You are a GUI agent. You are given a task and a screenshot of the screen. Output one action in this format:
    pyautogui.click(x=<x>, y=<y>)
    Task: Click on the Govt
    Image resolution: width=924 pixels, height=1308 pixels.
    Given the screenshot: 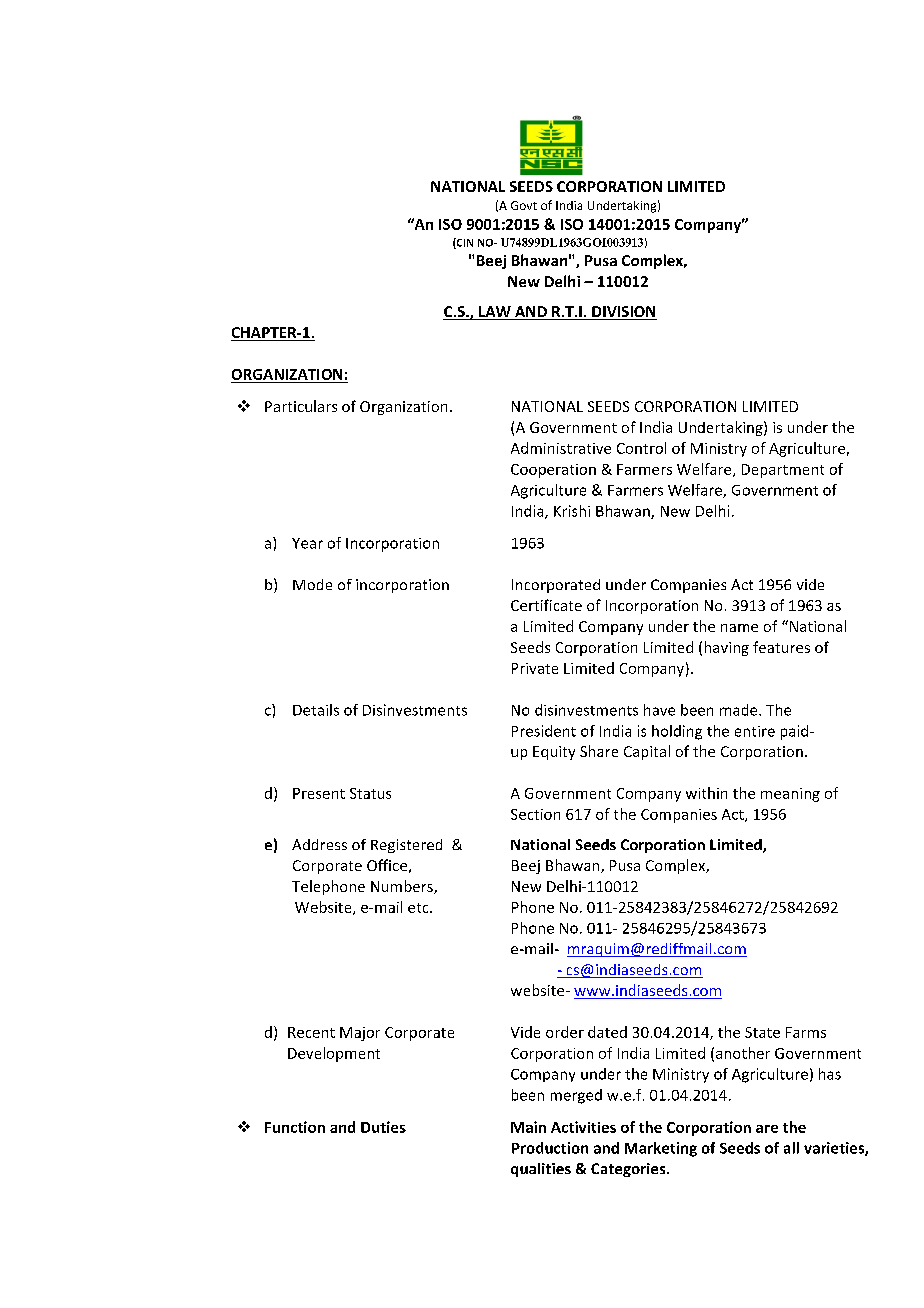 What is the action you would take?
    pyautogui.click(x=524, y=205)
